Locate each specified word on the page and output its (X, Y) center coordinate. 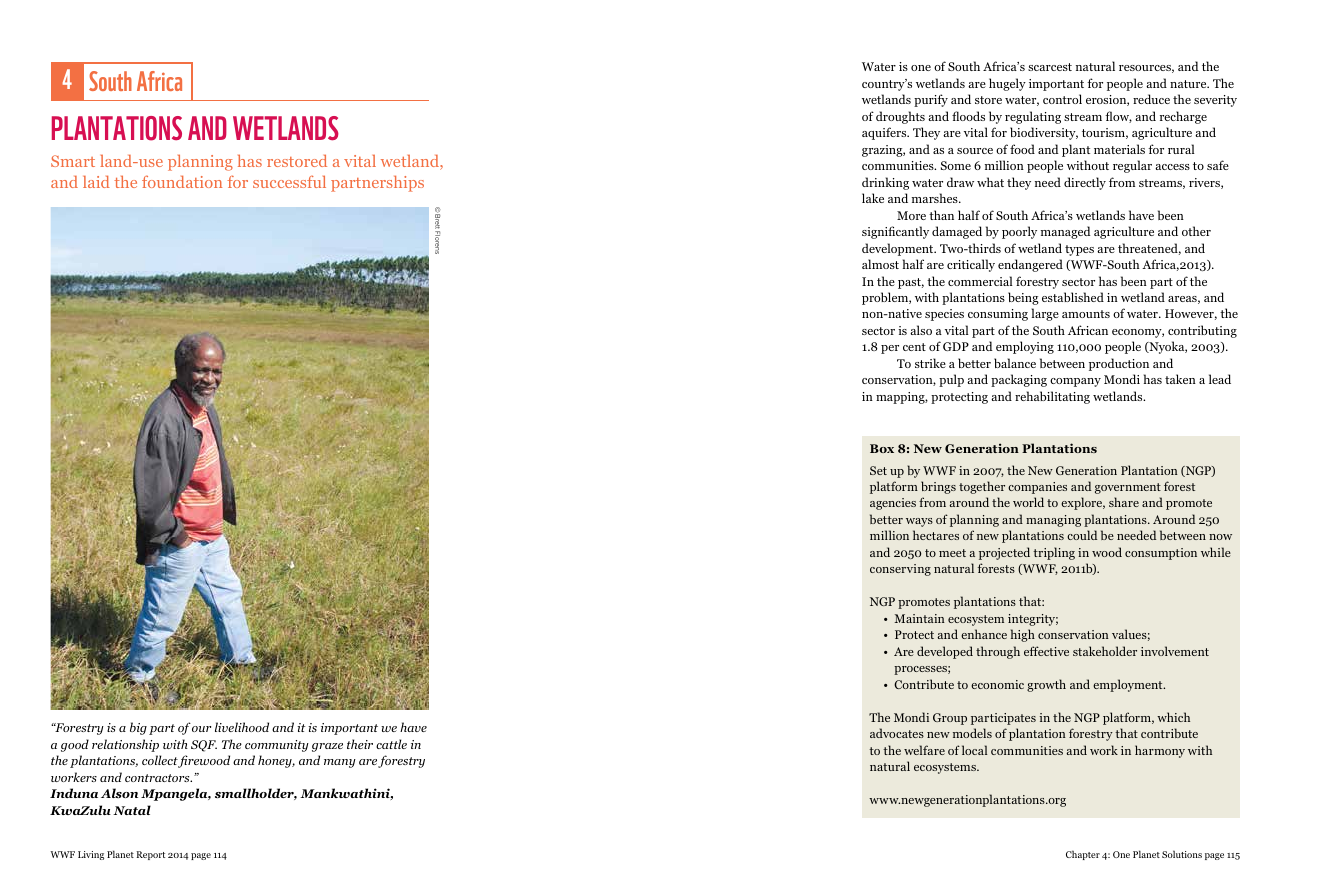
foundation (182, 181)
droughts (900, 117)
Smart (73, 161)
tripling (1054, 553)
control (1062, 99)
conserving (900, 570)
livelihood (242, 727)
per (890, 349)
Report (150, 855)
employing (1025, 347)
